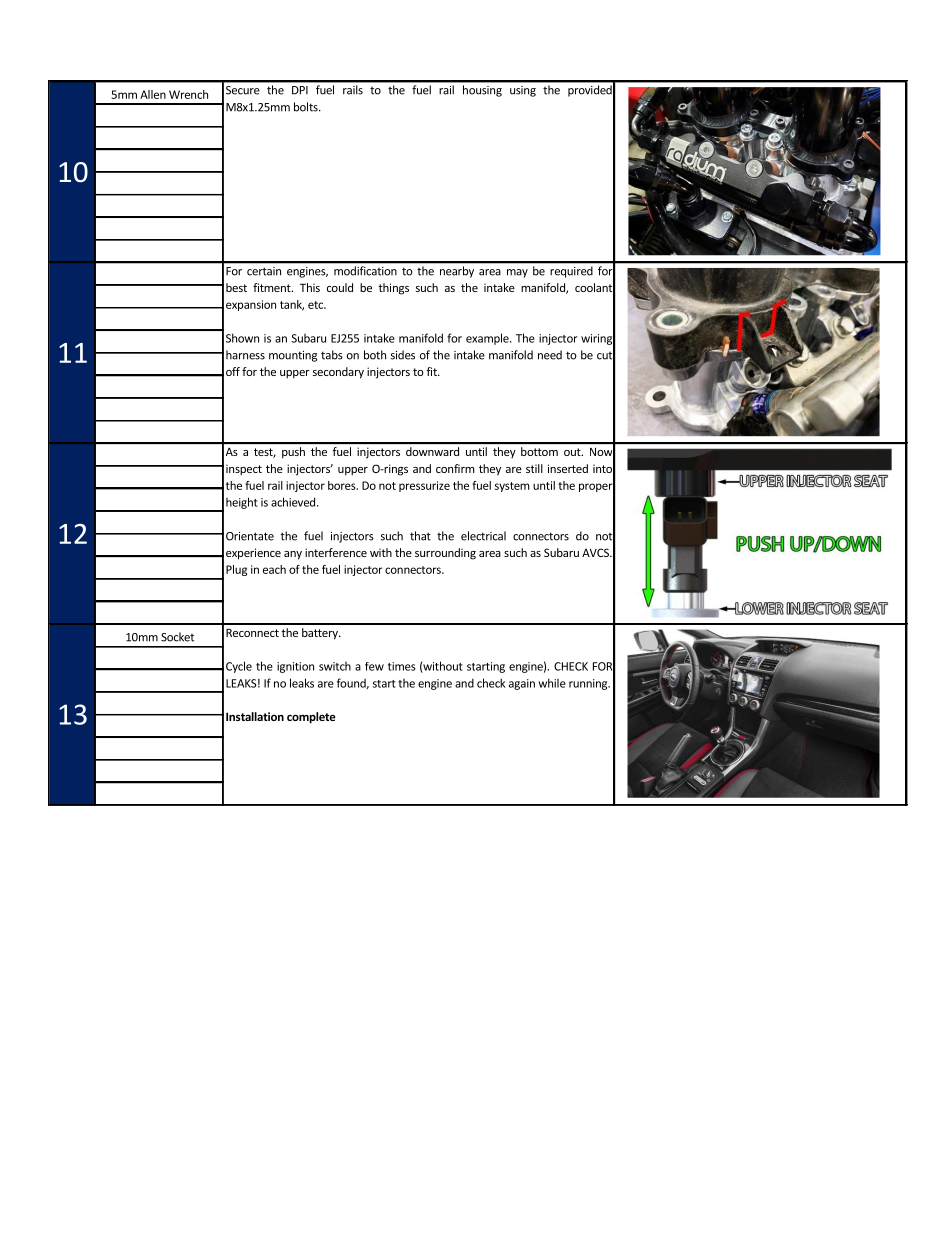 The image size is (952, 1233). Describe the element at coordinates (572, 272) in the screenshot. I see `required` at that location.
